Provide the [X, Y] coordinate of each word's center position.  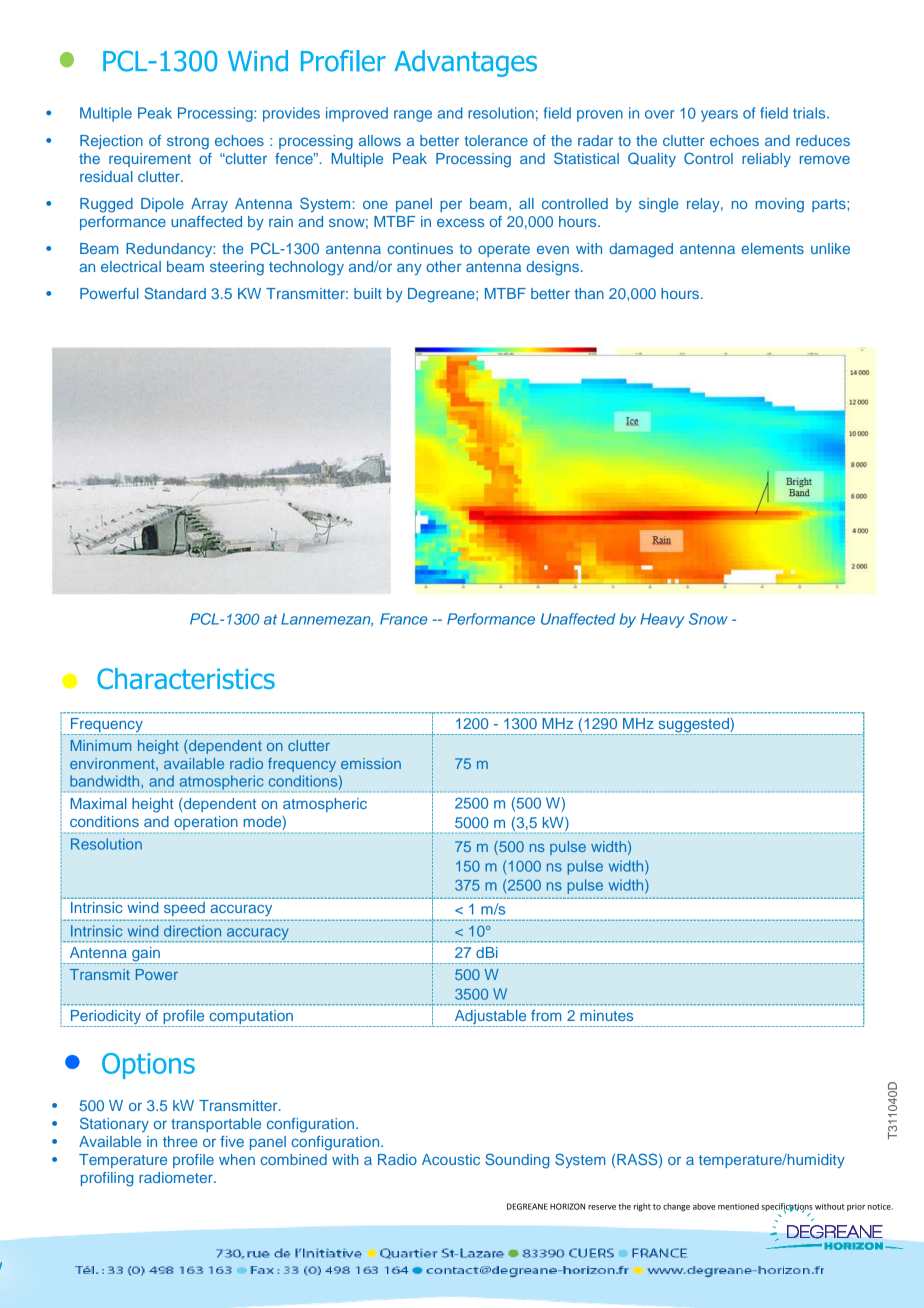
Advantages [466, 63]
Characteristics [186, 678]
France [404, 619]
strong [188, 143]
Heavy [662, 620]
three [180, 1141]
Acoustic [451, 1159]
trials [810, 113]
